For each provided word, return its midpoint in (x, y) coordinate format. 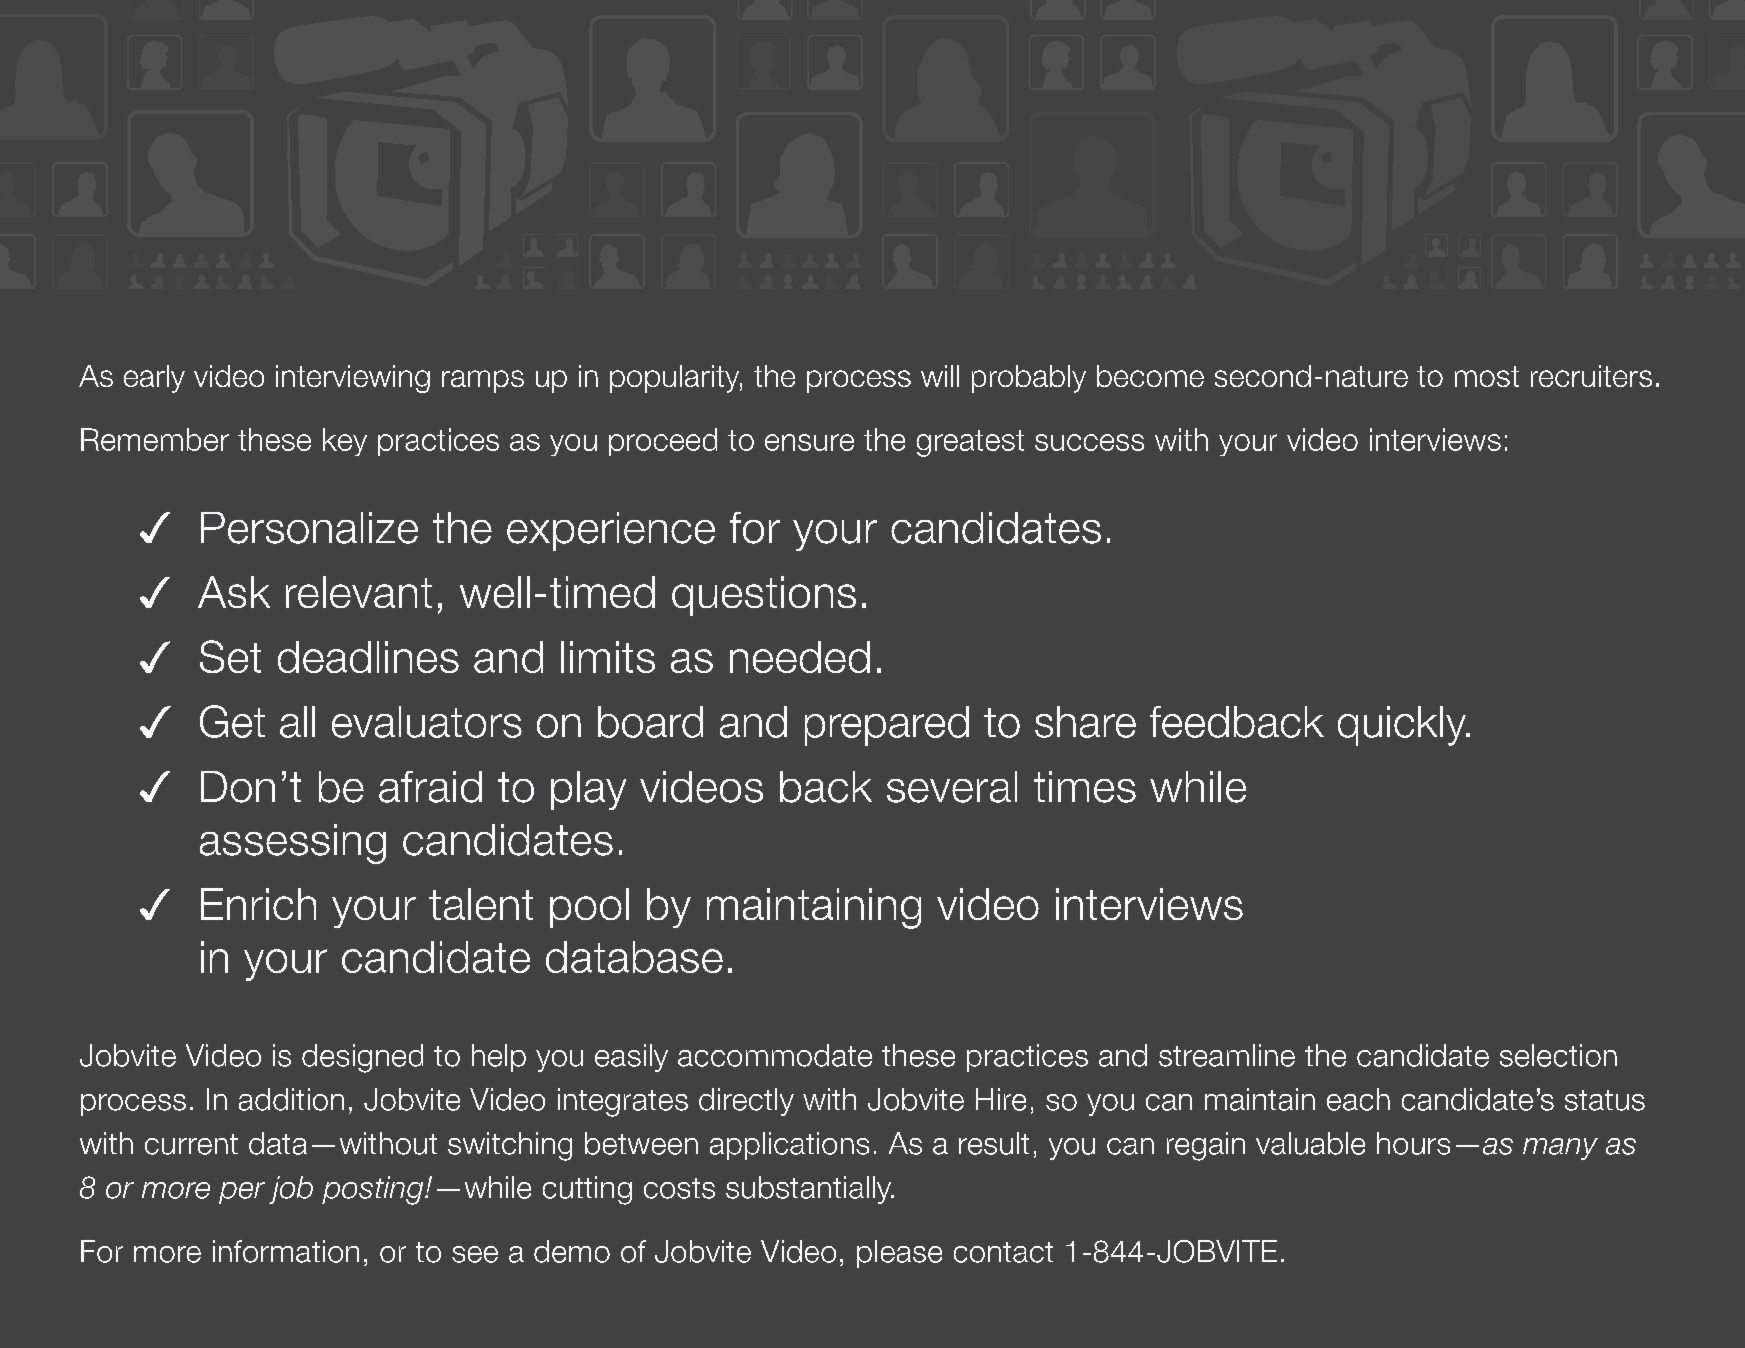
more (176, 1190)
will (940, 376)
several (952, 787)
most (1487, 376)
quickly (1403, 726)
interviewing (353, 379)
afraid (430, 787)
